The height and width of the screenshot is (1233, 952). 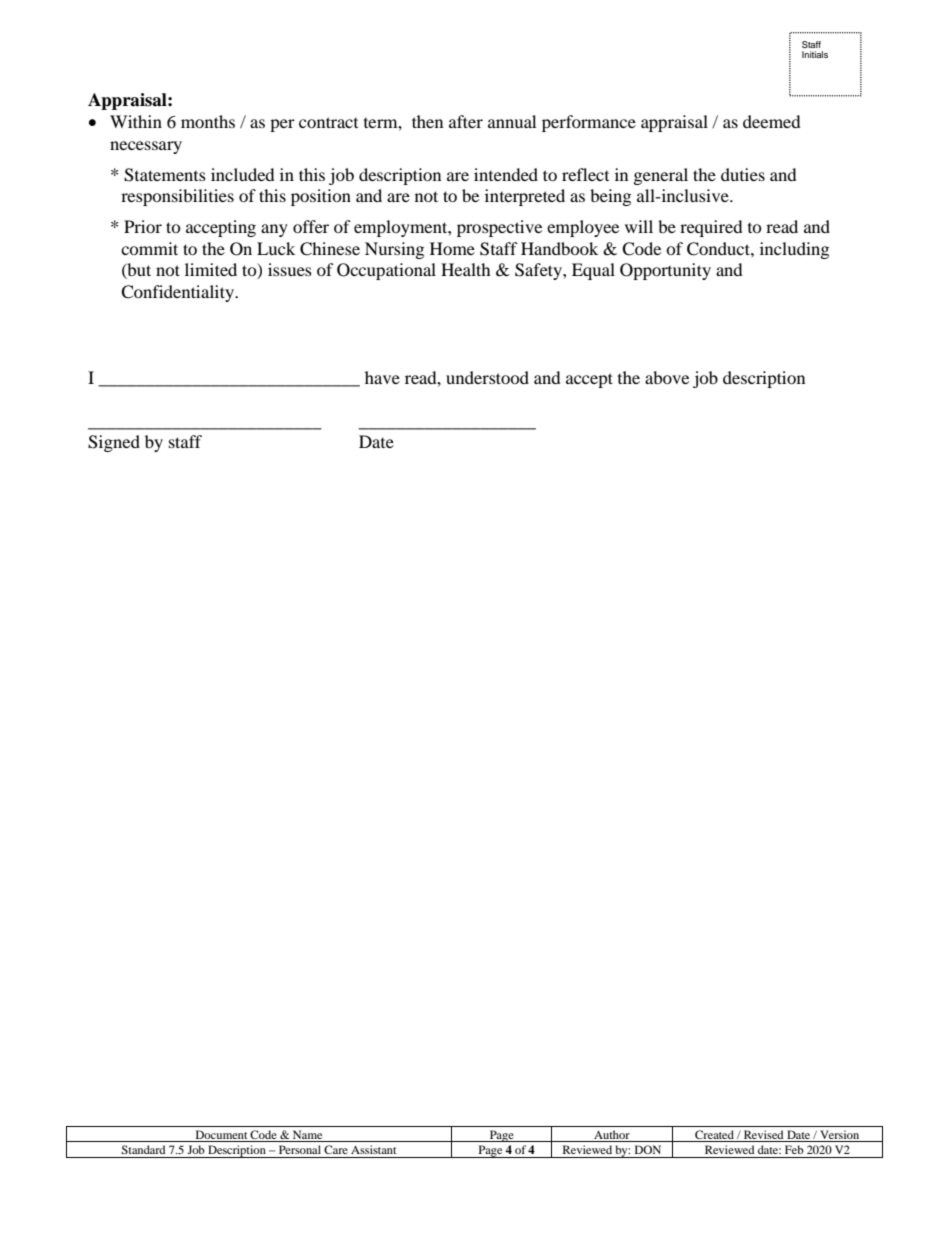 I want to click on understood, so click(x=487, y=377).
